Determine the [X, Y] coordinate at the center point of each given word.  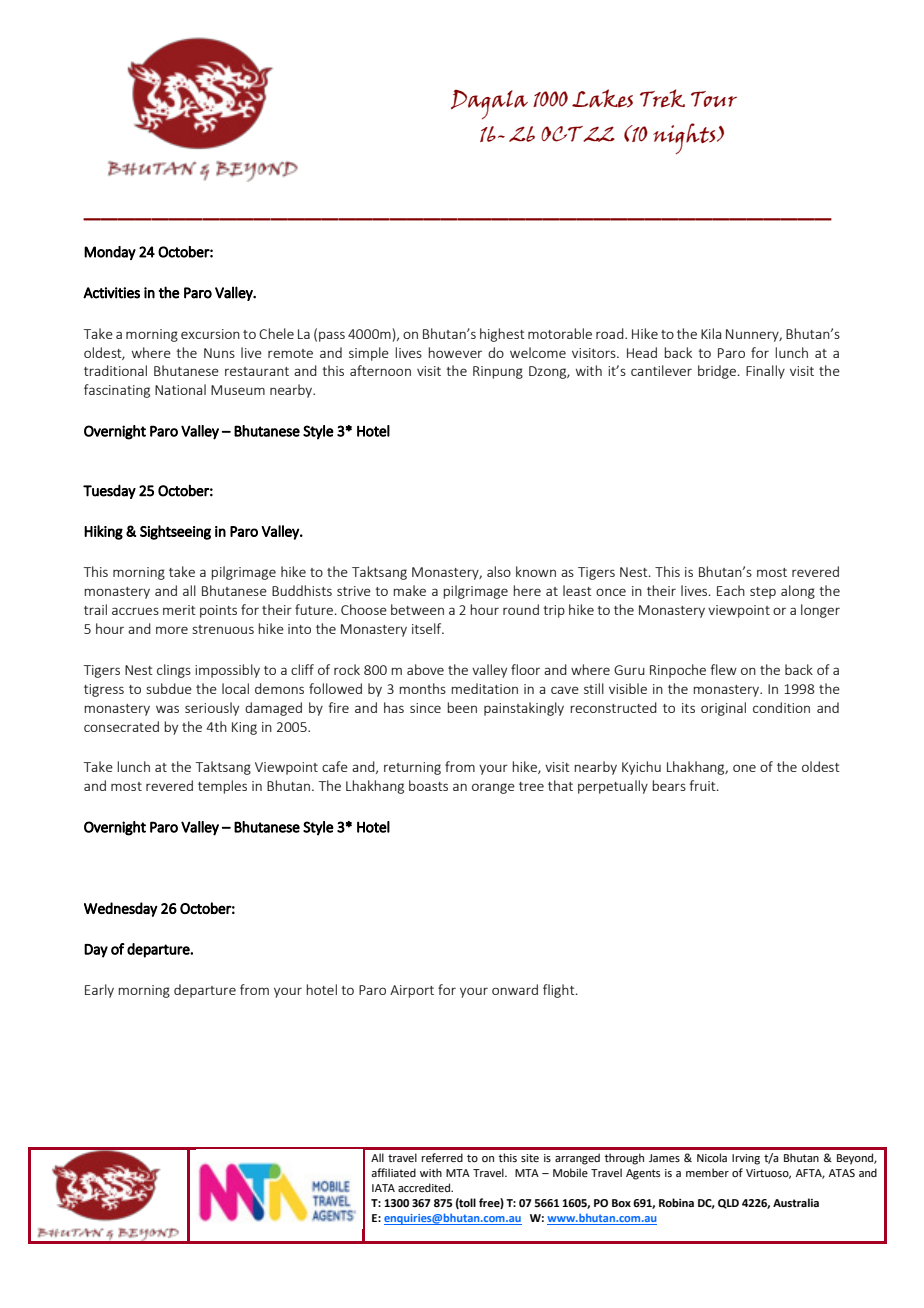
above [425, 669]
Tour [714, 99]
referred [442, 1157]
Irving [746, 1159]
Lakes [602, 98]
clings [174, 671]
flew [724, 669]
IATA [383, 1188]
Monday [110, 253]
